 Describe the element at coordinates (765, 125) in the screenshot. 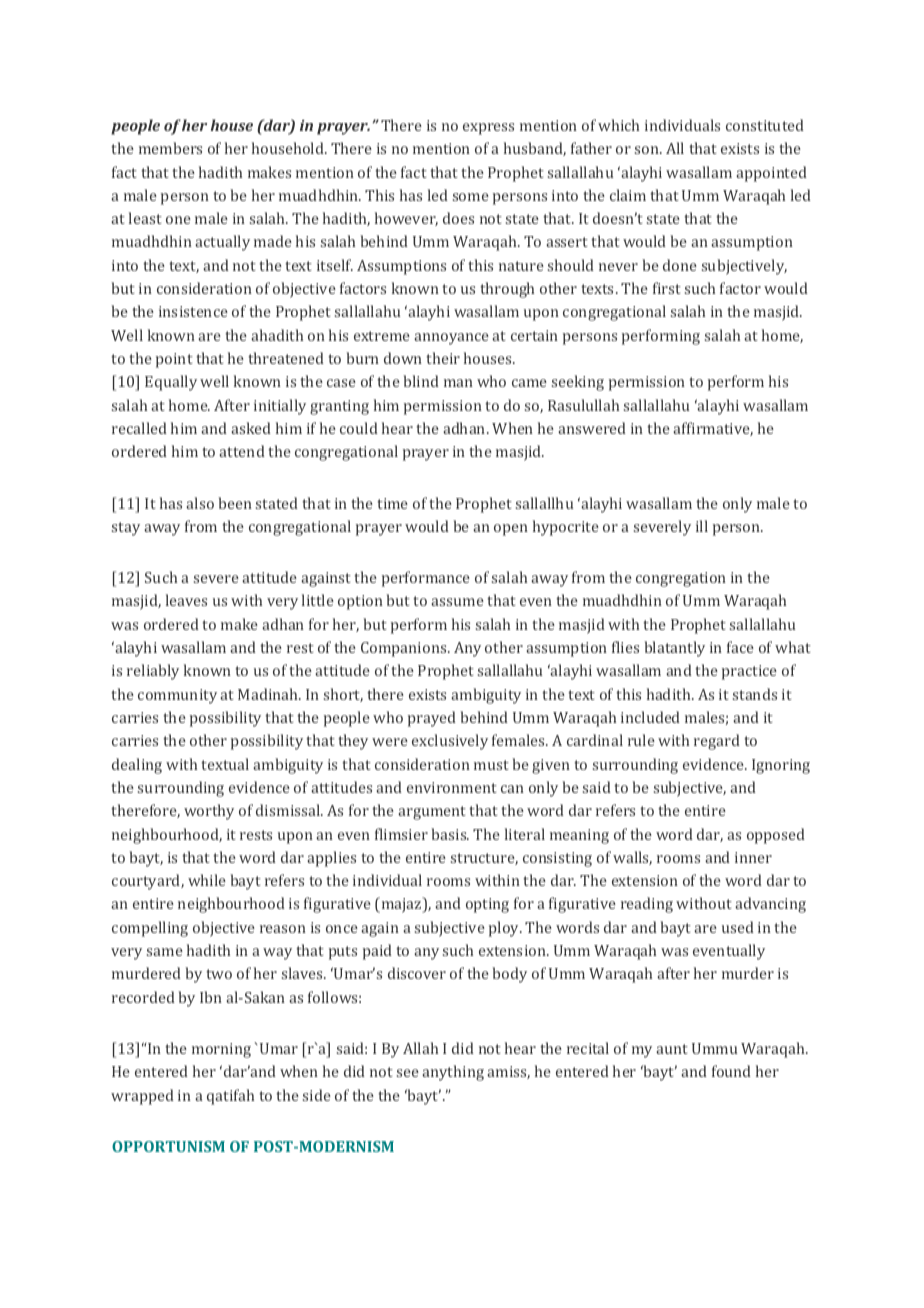

I see `constituted` at that location.
